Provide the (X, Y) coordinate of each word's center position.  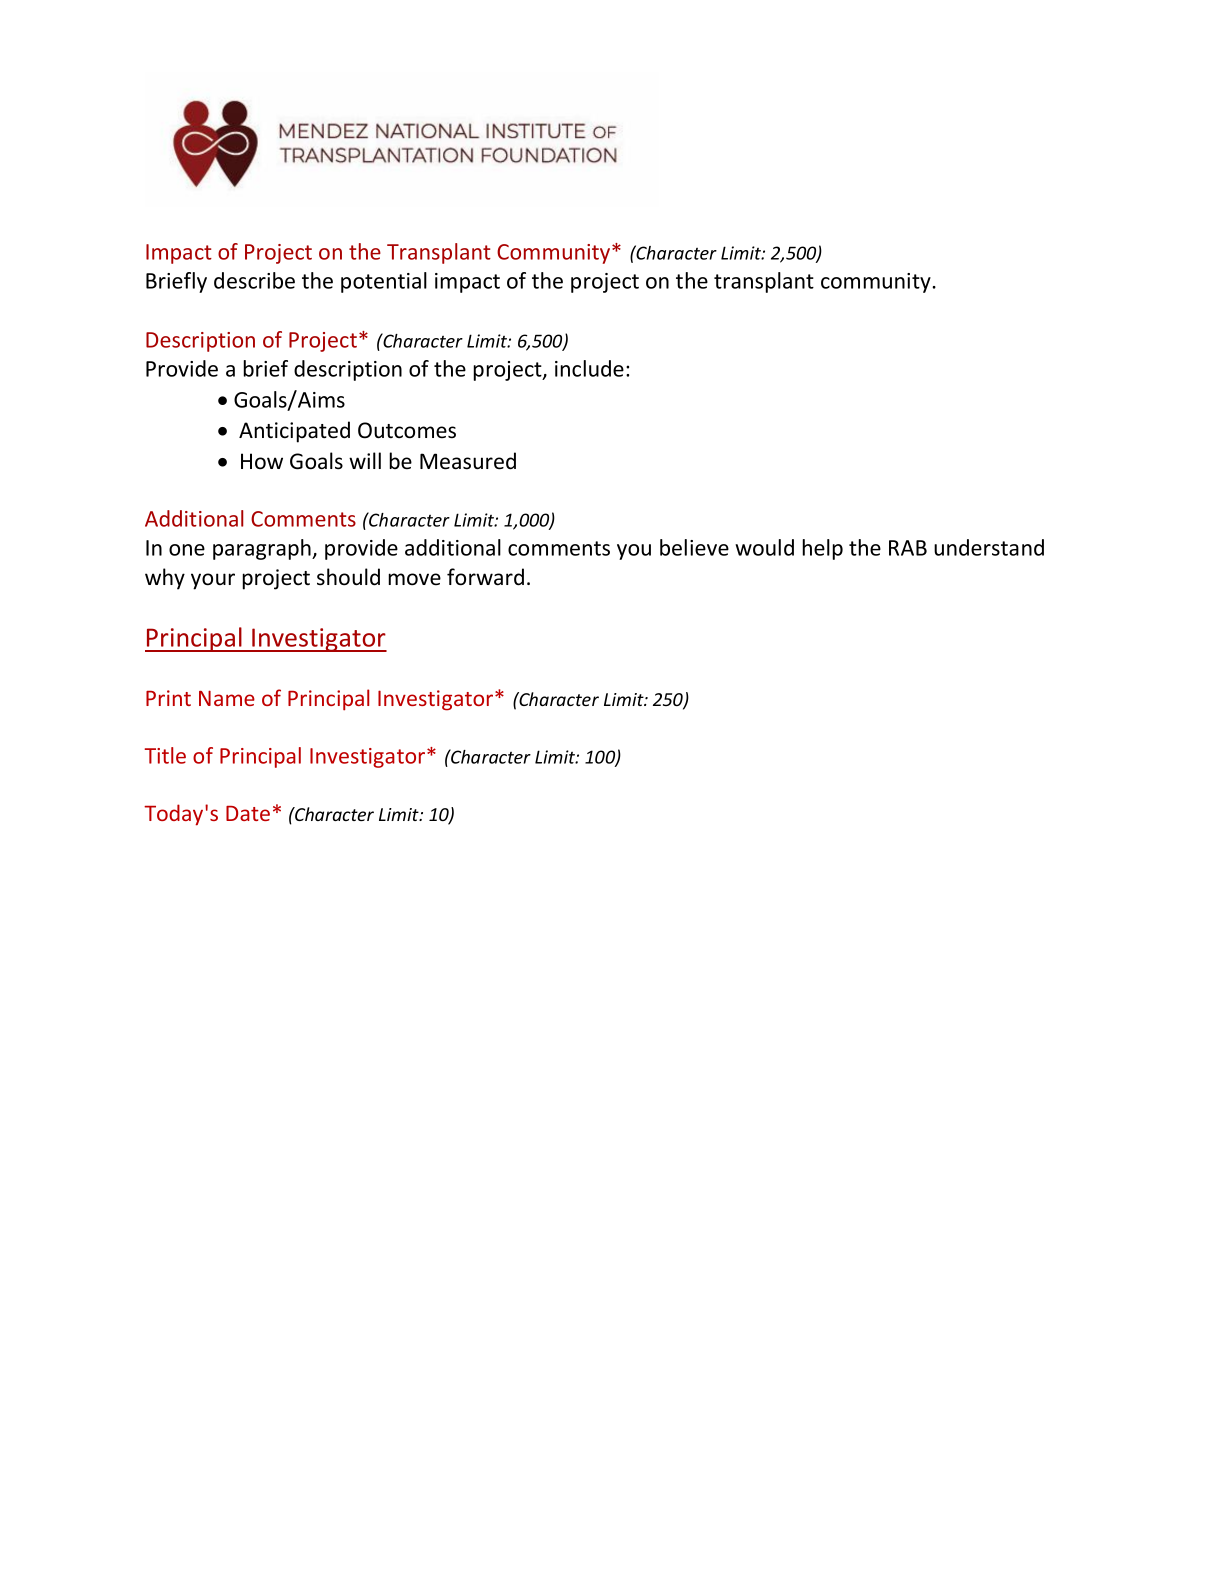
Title (165, 755)
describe (254, 280)
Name (227, 698)
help (822, 549)
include (589, 368)
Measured (468, 461)
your (213, 581)
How (262, 461)
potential (384, 282)
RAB (908, 548)
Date (248, 813)
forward (485, 577)
